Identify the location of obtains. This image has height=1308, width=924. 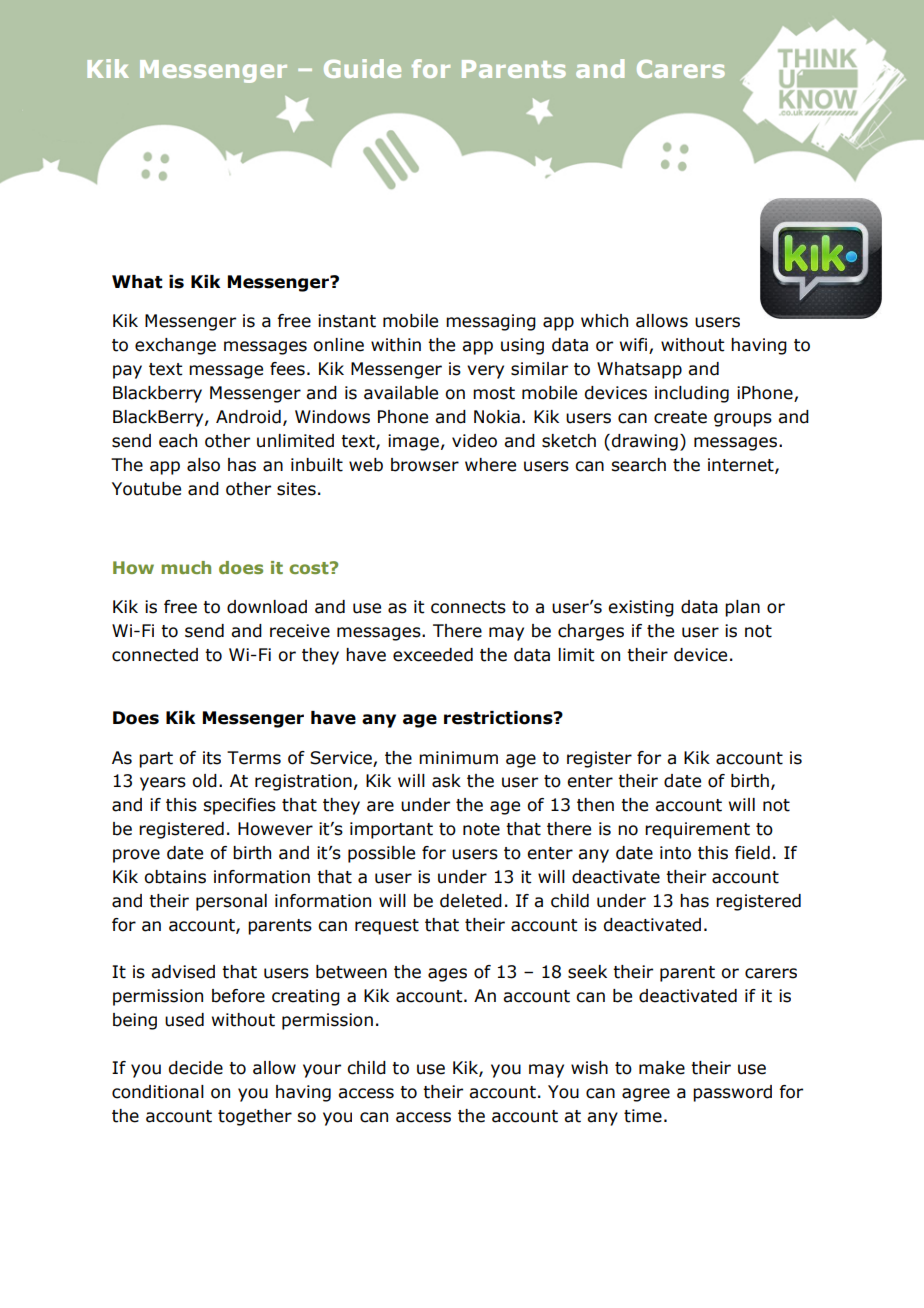
(175, 877).
